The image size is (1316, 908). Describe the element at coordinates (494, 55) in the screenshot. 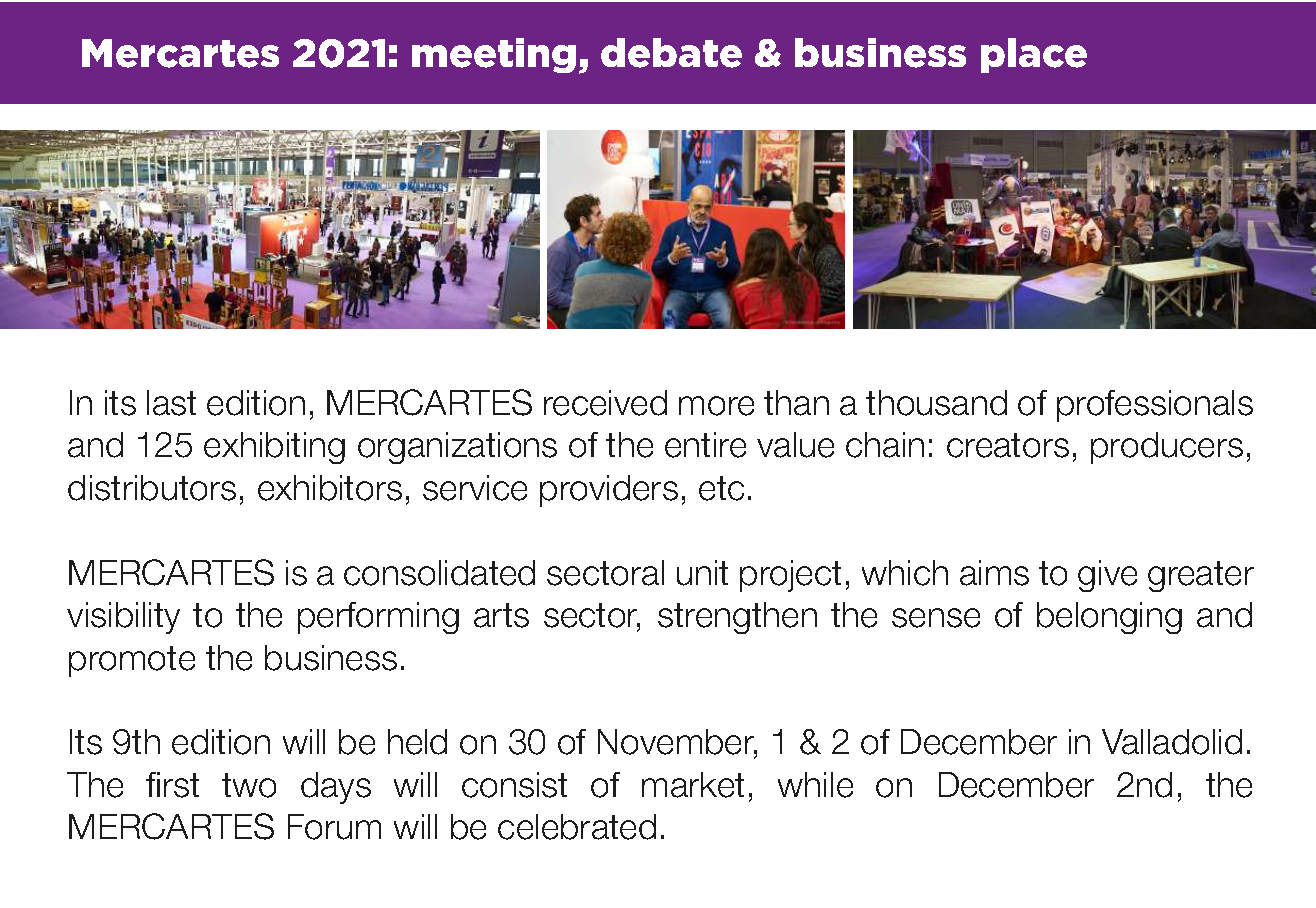

I see `meeting` at that location.
